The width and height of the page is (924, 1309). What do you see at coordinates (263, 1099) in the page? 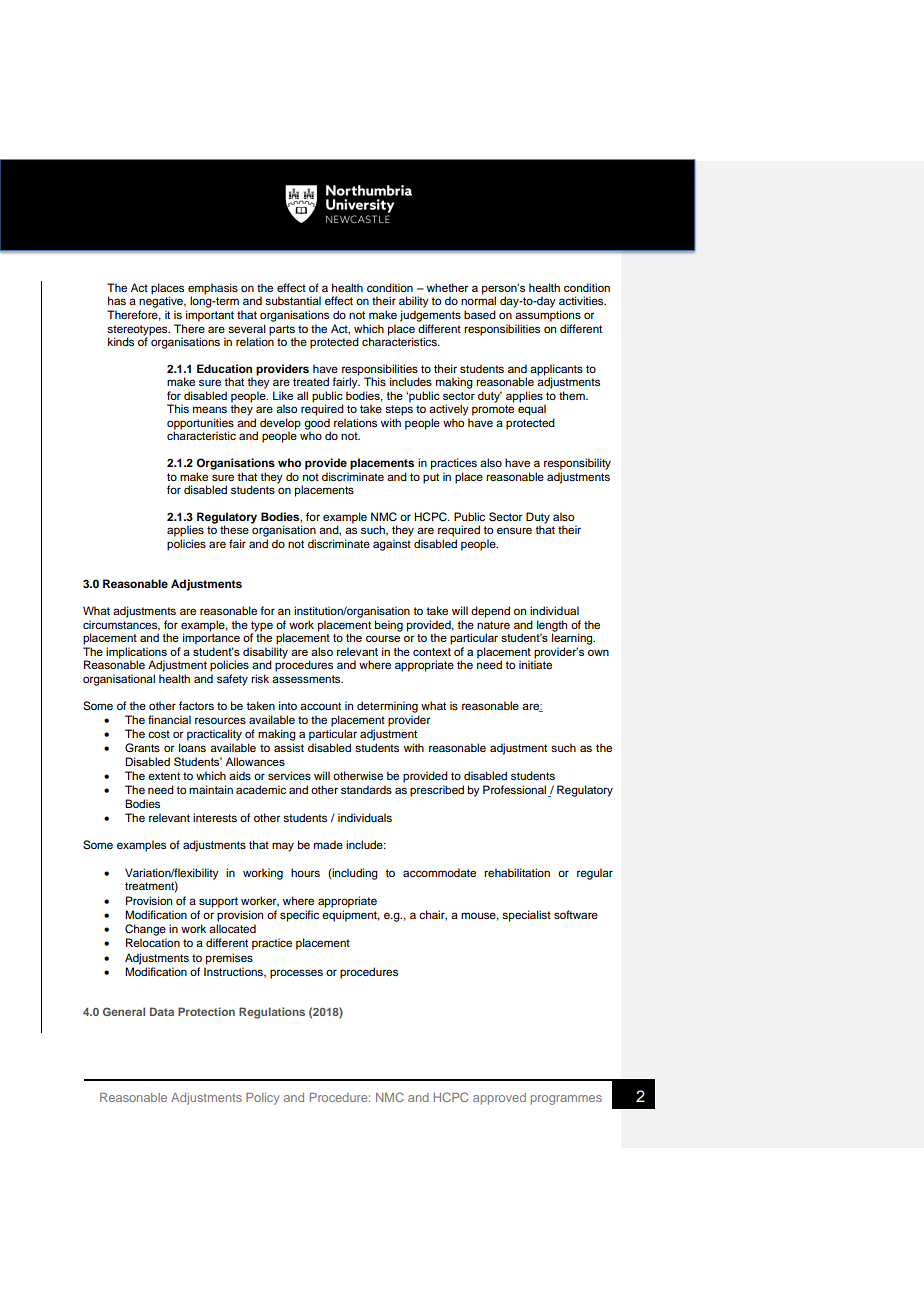
I see `Policy` at bounding box center [263, 1099].
